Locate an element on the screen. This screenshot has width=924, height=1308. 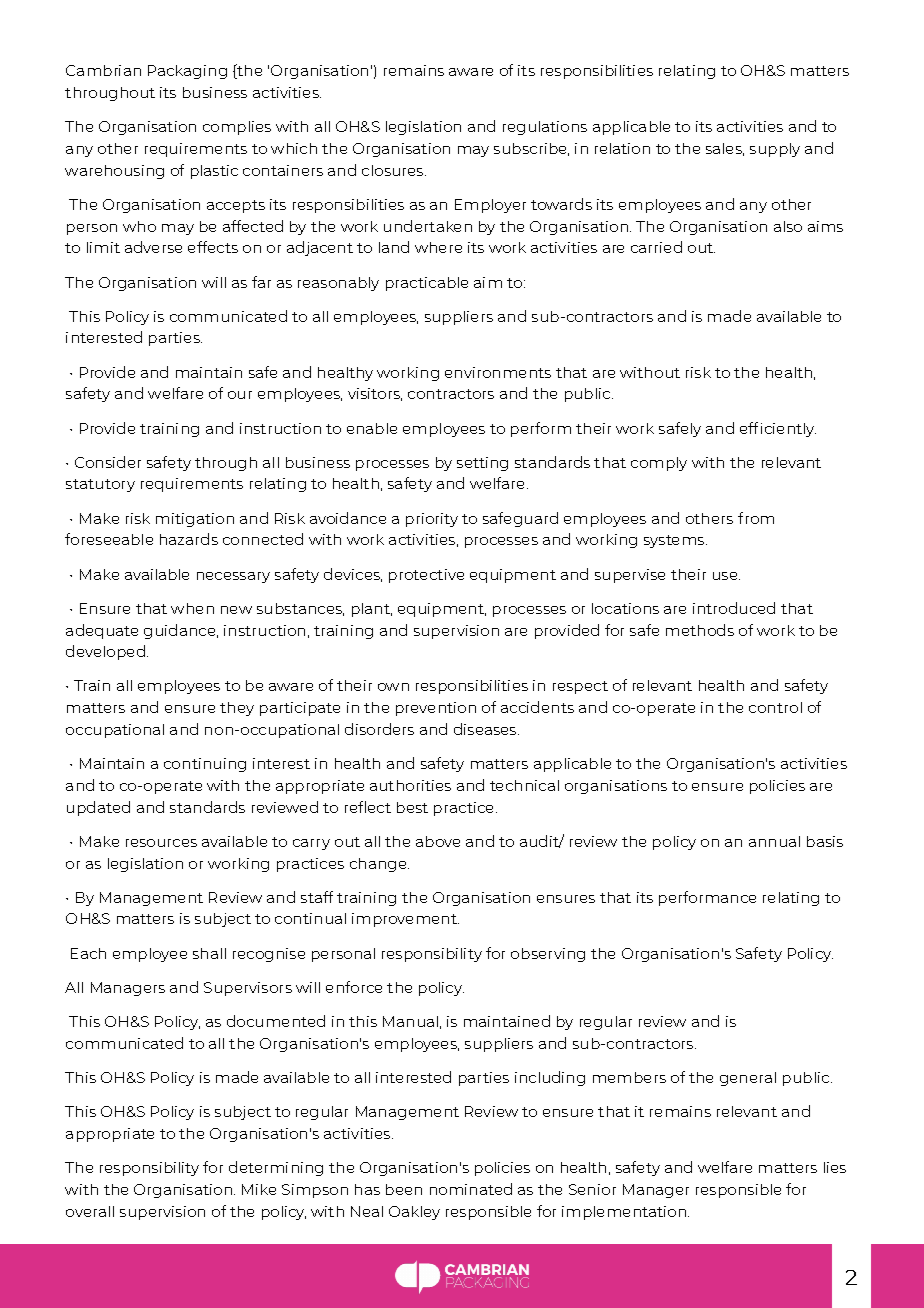
regulations is located at coordinates (545, 128).
